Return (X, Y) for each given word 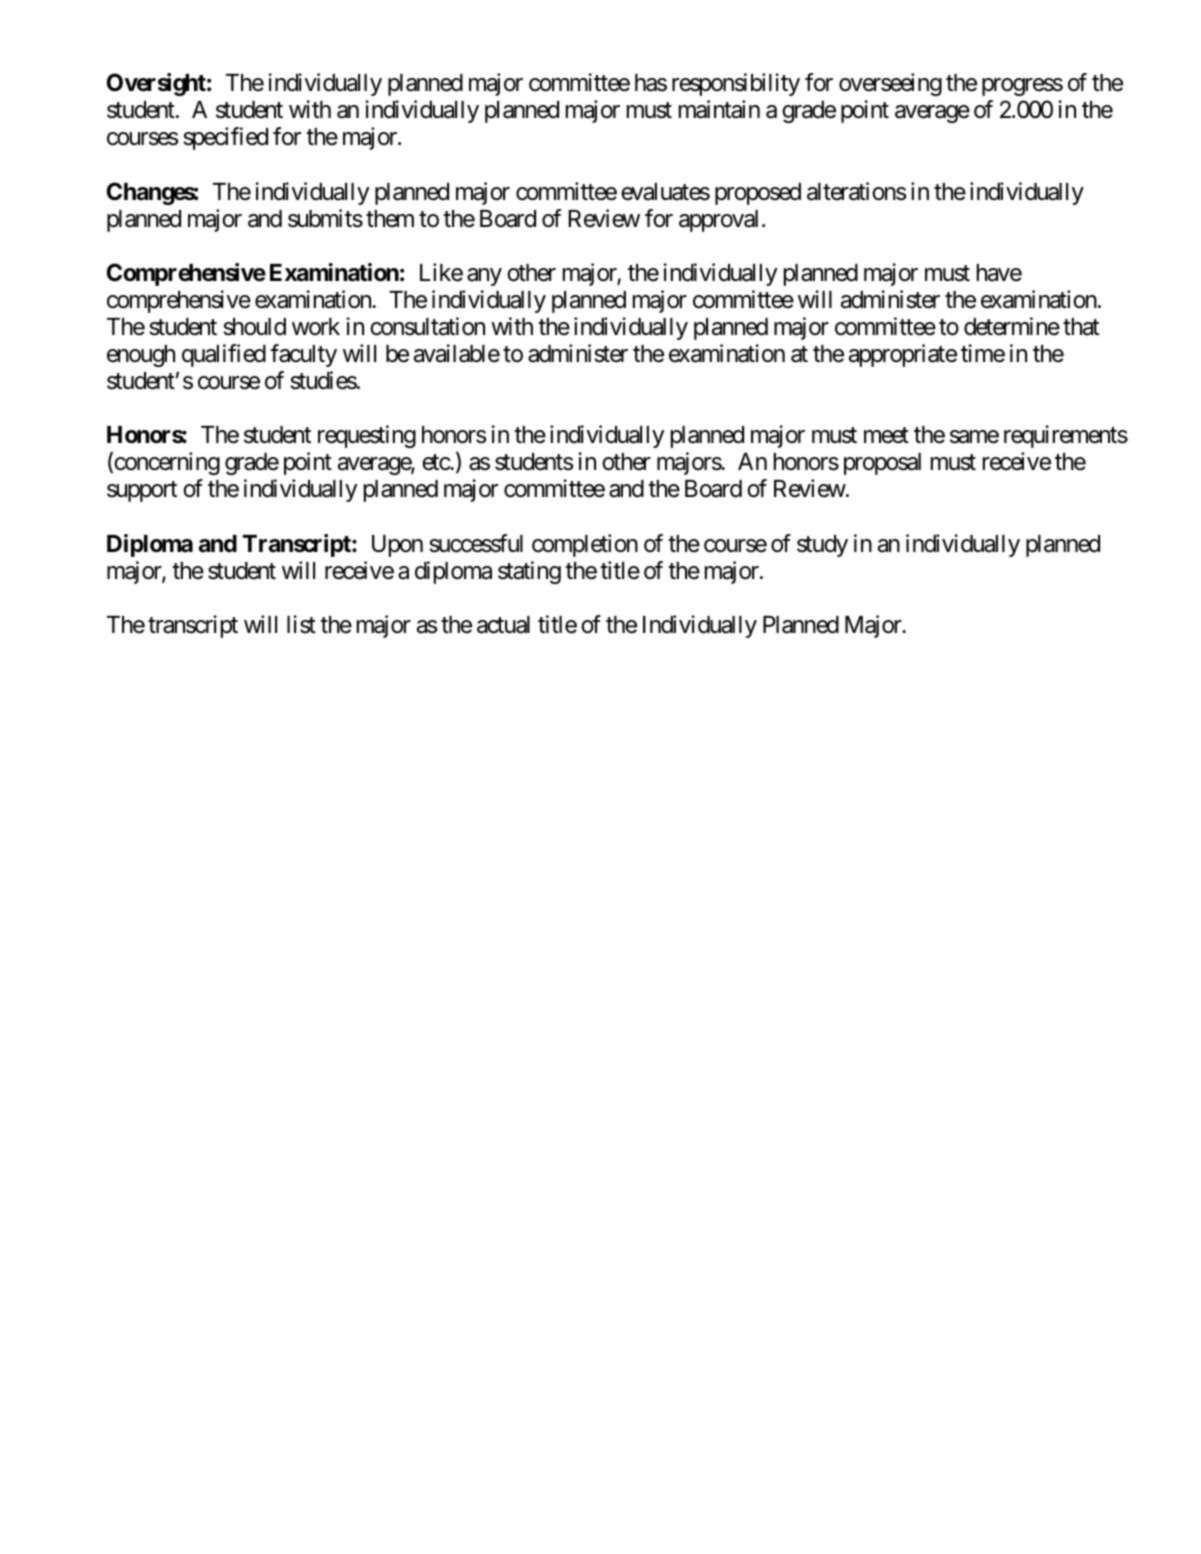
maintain (719, 109)
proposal (882, 464)
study (822, 546)
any (484, 277)
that (1081, 327)
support (142, 492)
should (254, 327)
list (301, 624)
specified (225, 138)
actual (503, 625)
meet (886, 436)
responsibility (736, 84)
